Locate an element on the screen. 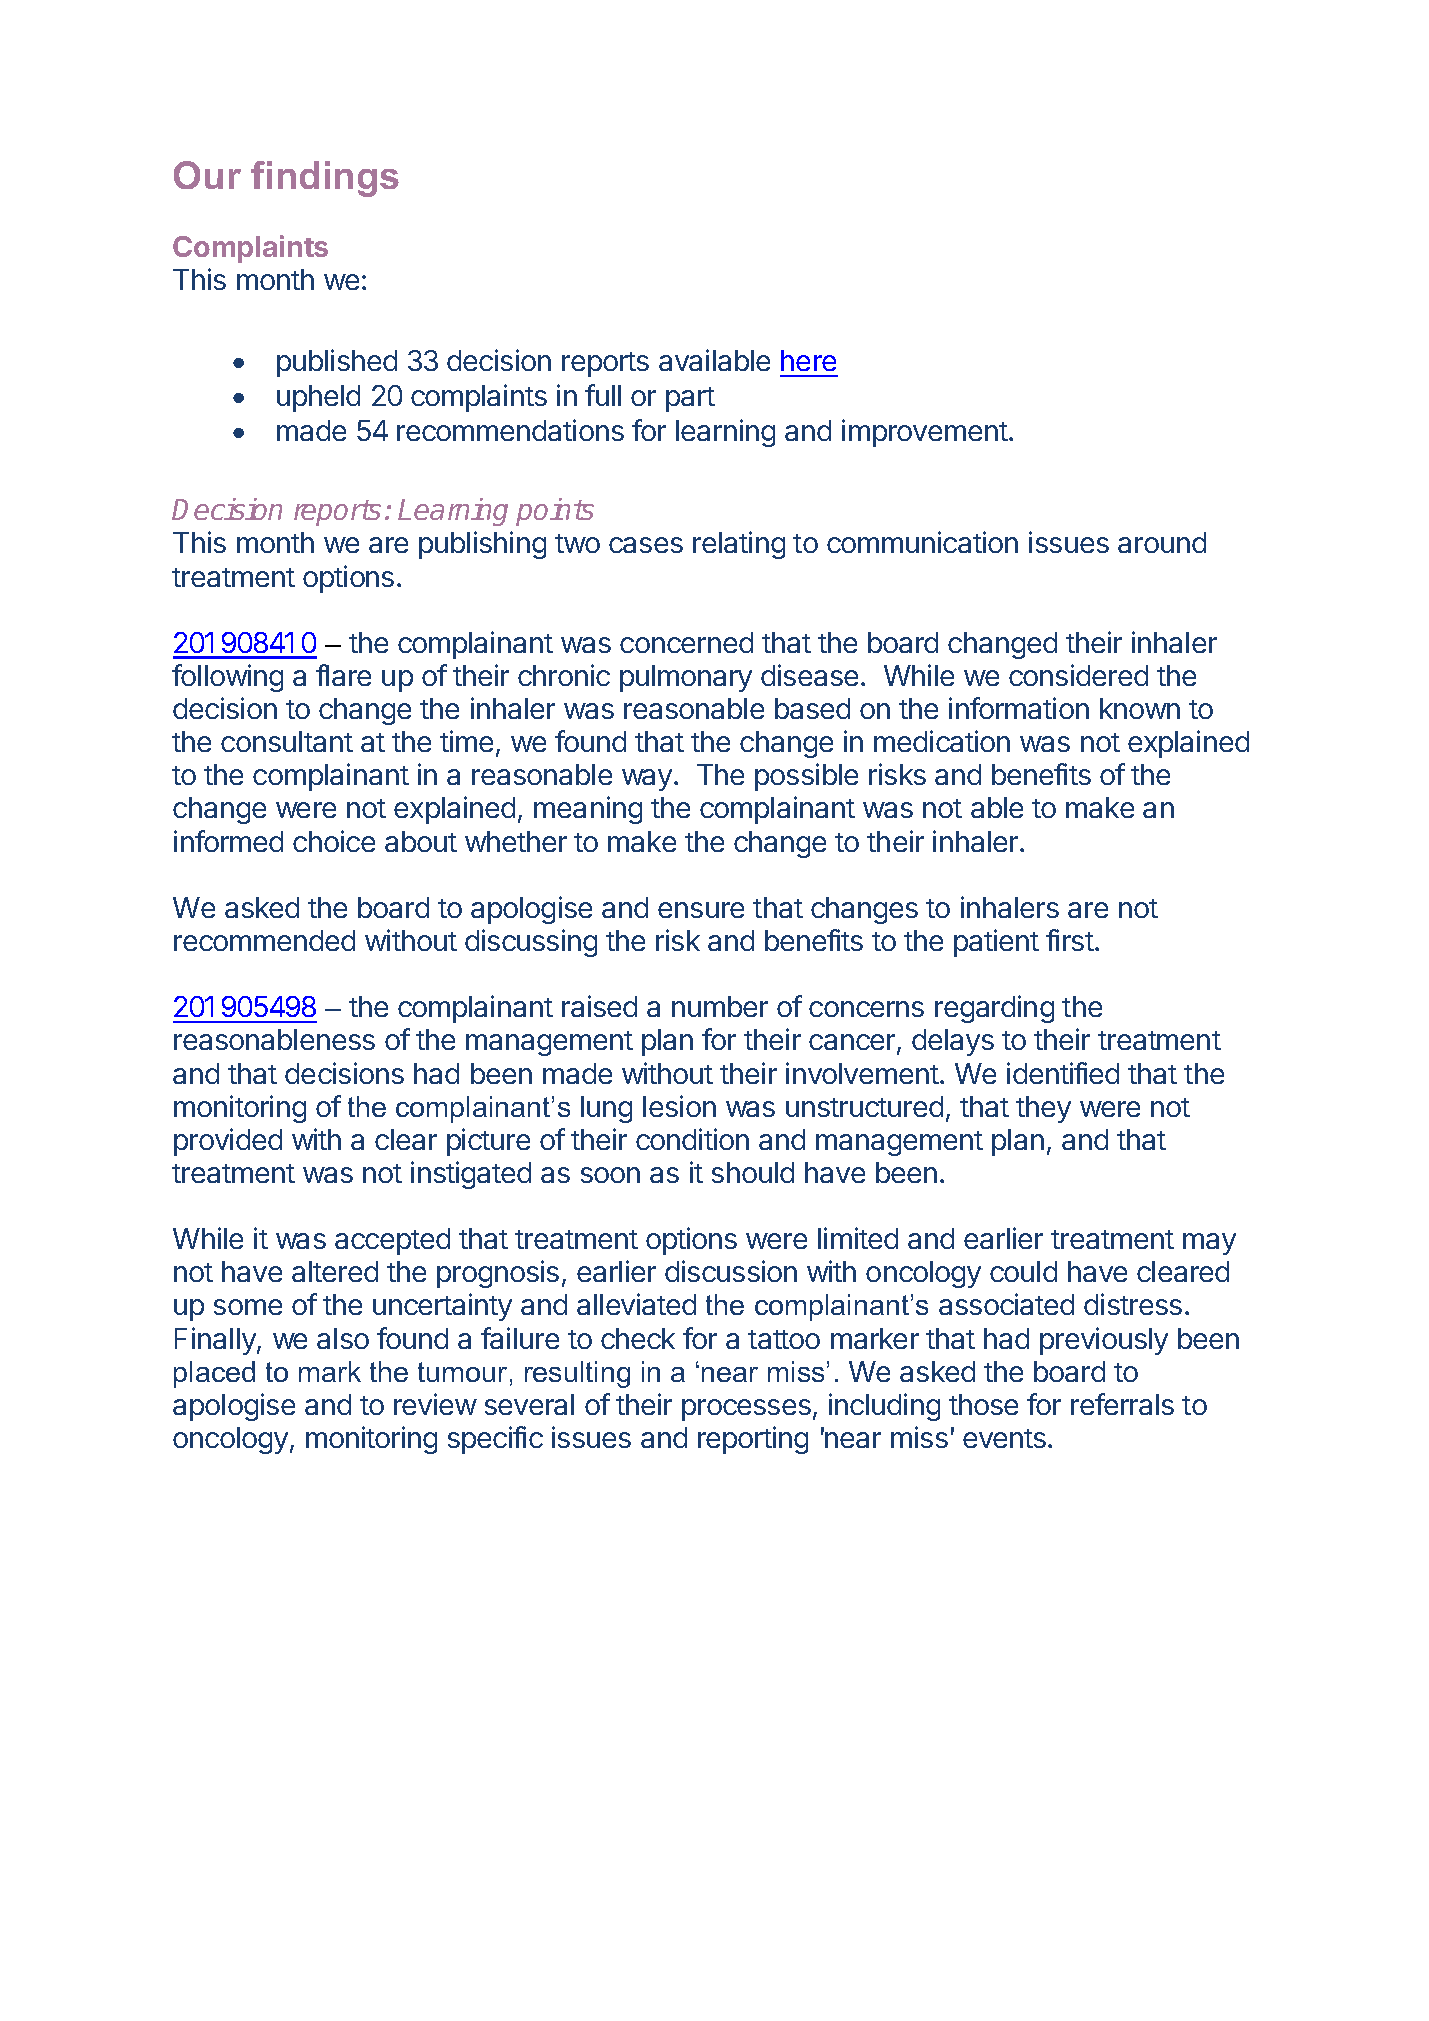 This screenshot has width=1429, height=2021. choice is located at coordinates (334, 841).
